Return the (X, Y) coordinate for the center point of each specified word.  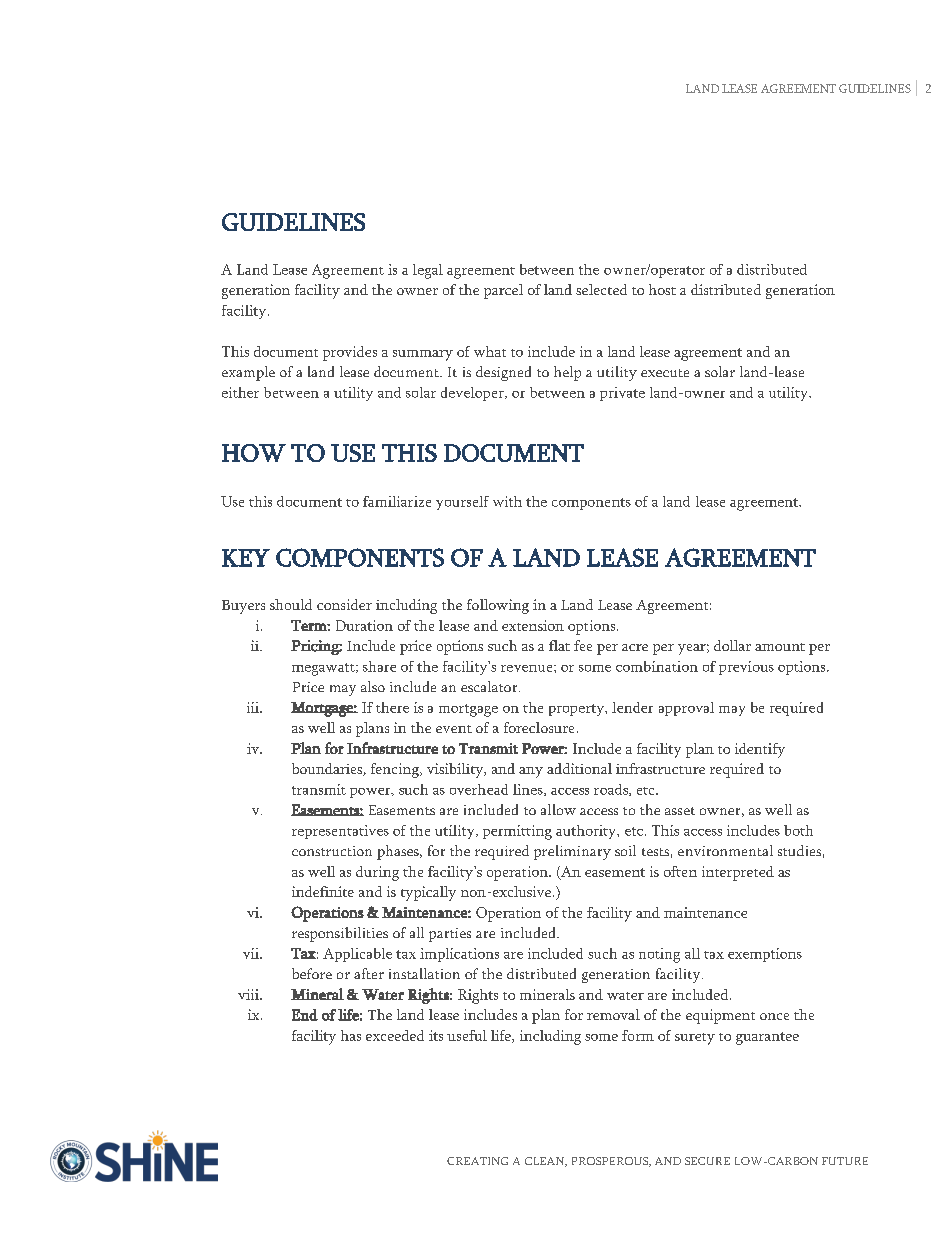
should (291, 604)
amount (780, 647)
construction (332, 851)
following (498, 606)
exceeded (395, 1035)
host (662, 289)
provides (350, 353)
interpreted (738, 873)
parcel (503, 291)
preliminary (572, 852)
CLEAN (546, 1162)
